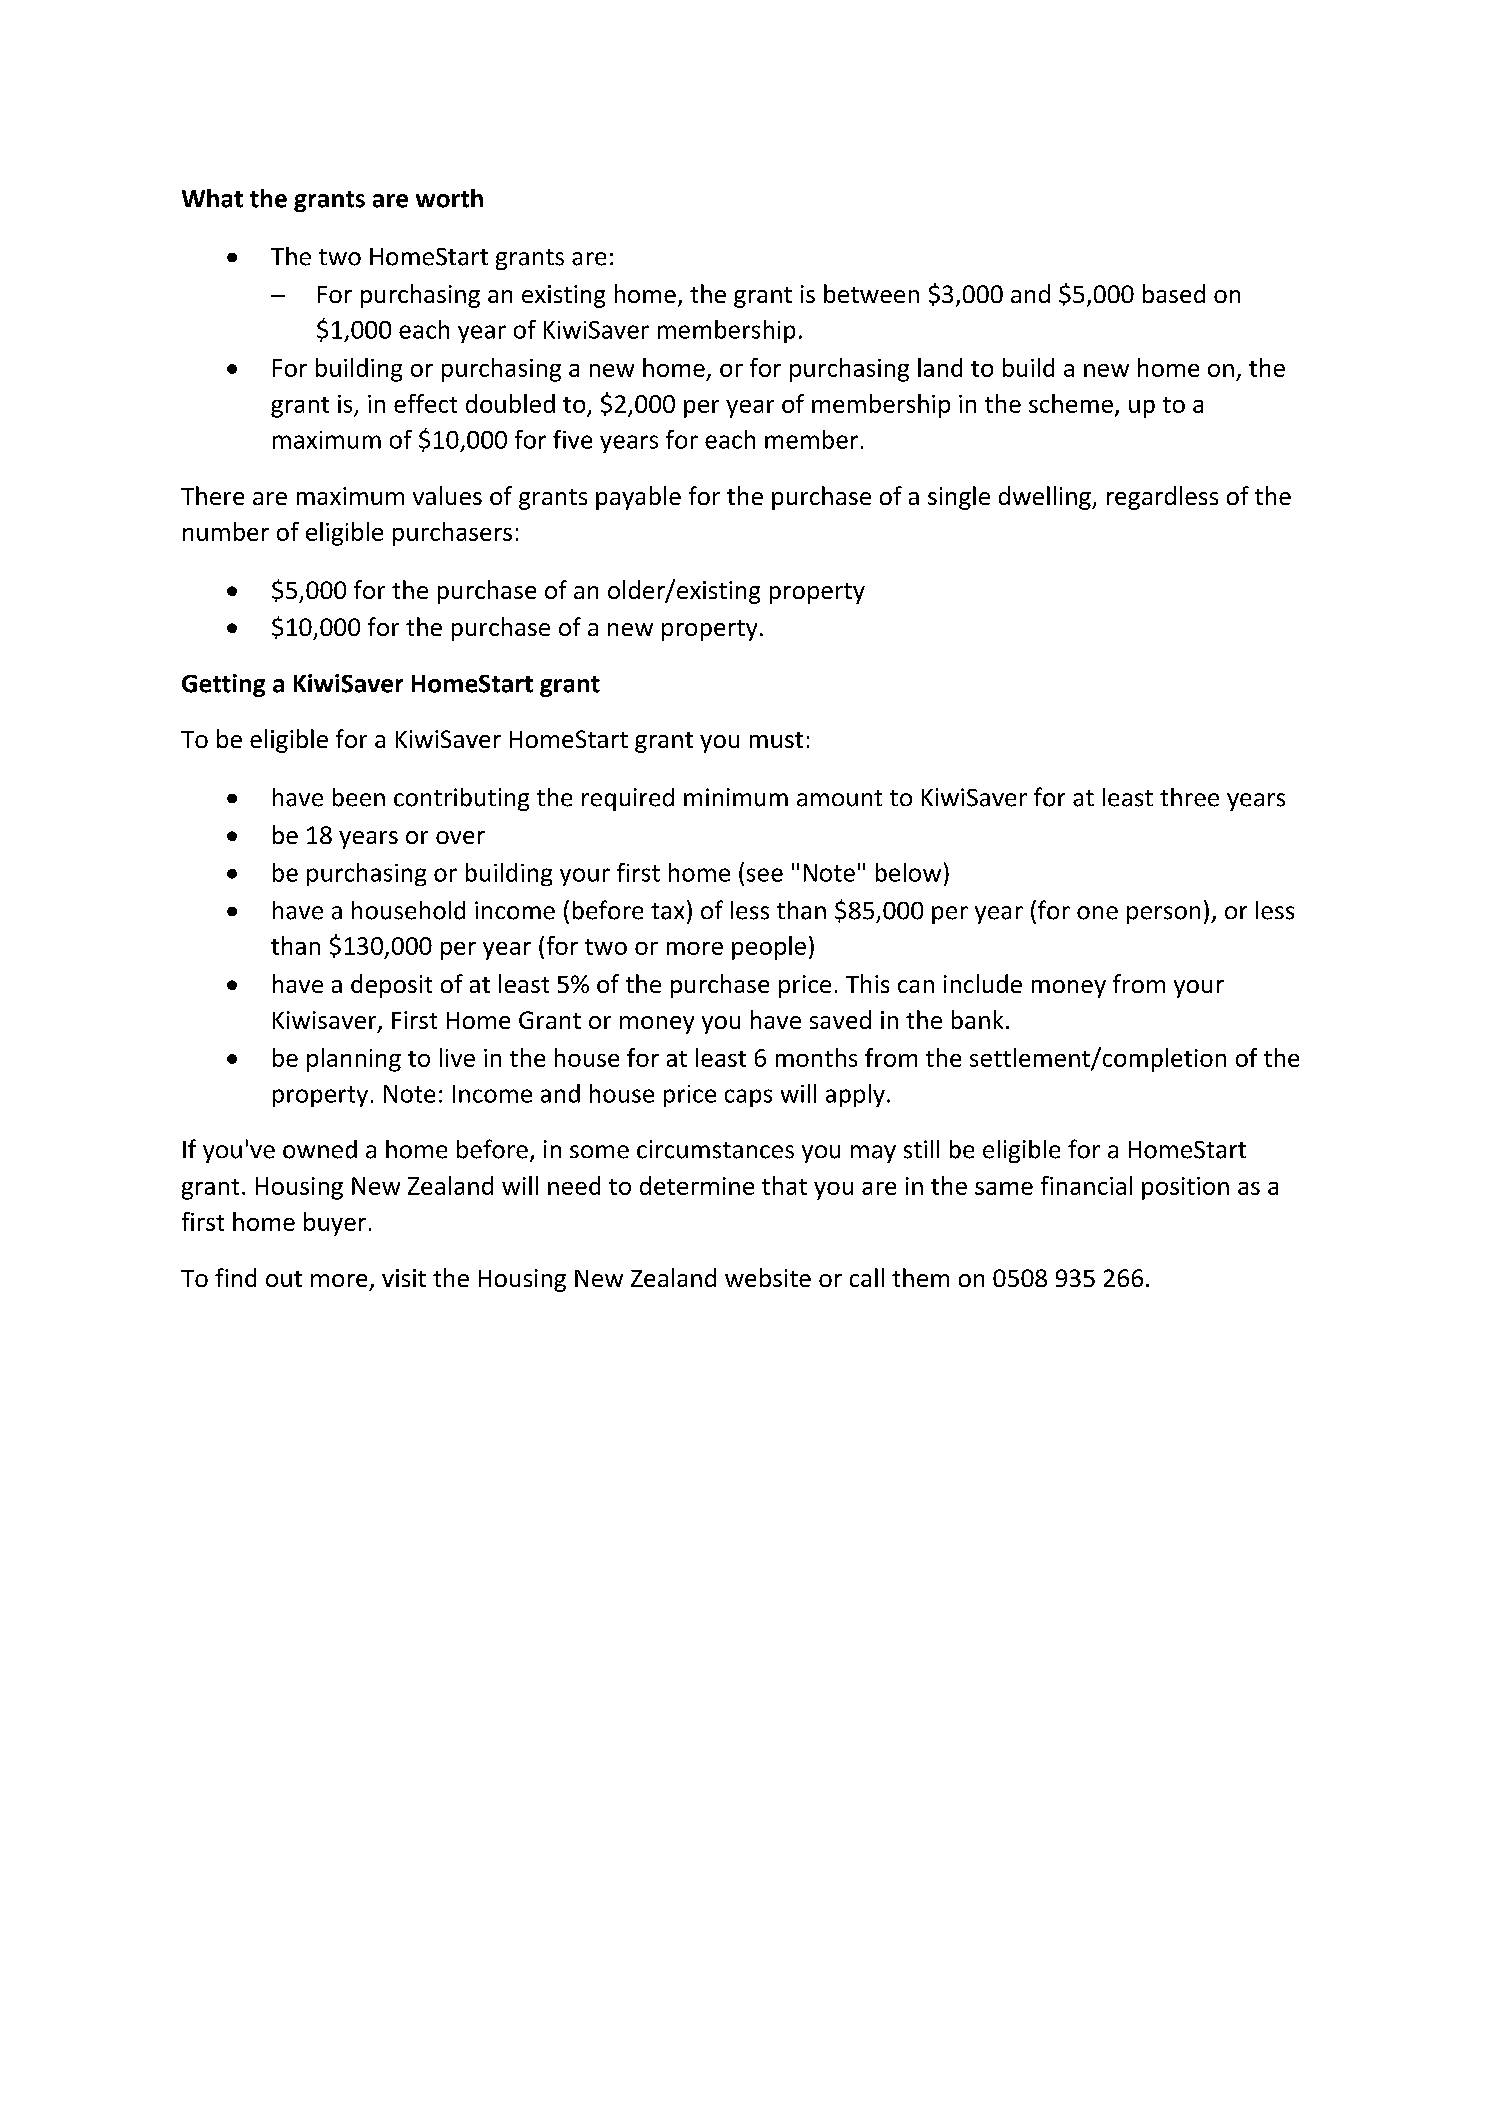 The image size is (1486, 2101). I want to click on What, so click(212, 198).
